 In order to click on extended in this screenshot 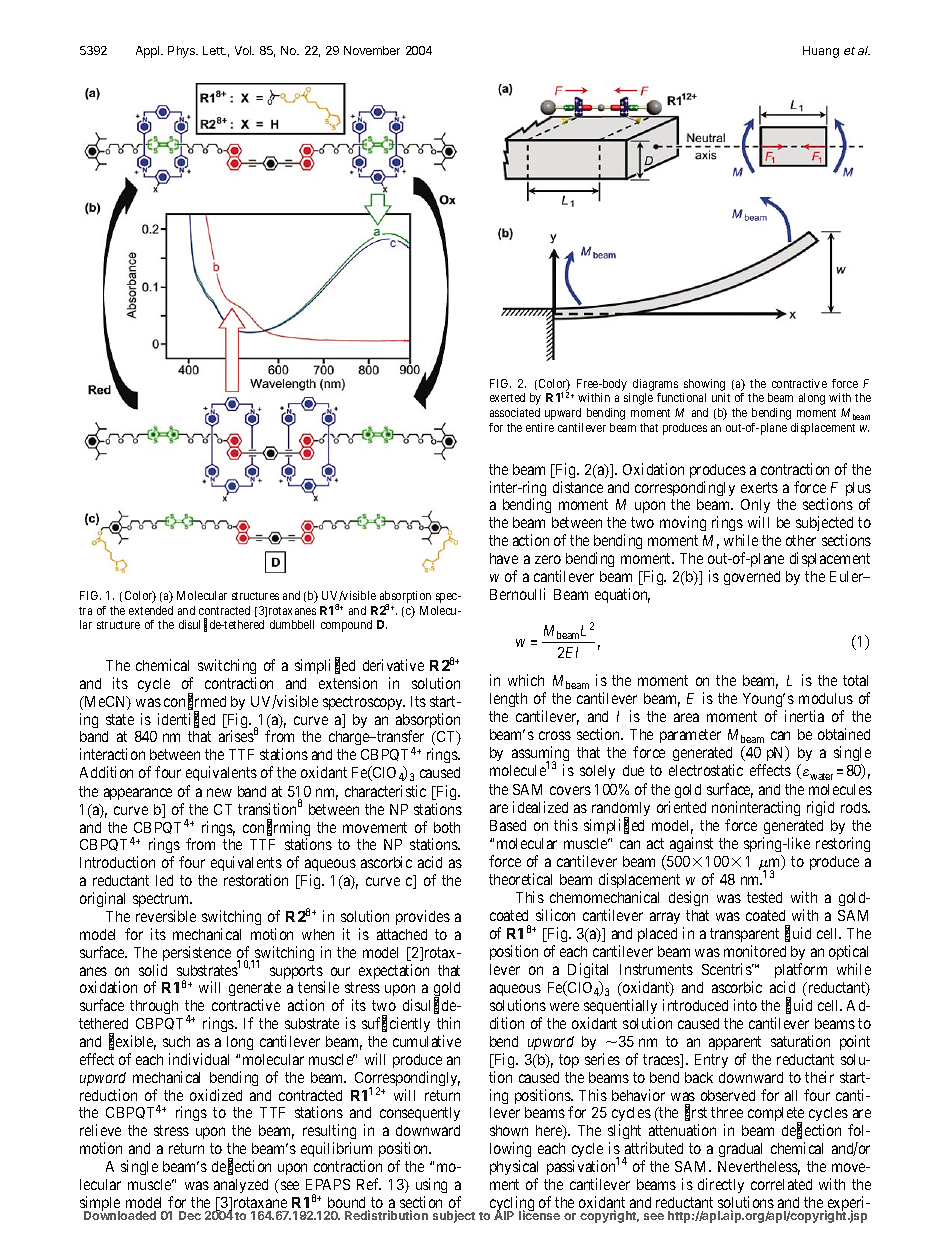, I will do `click(151, 610)`.
